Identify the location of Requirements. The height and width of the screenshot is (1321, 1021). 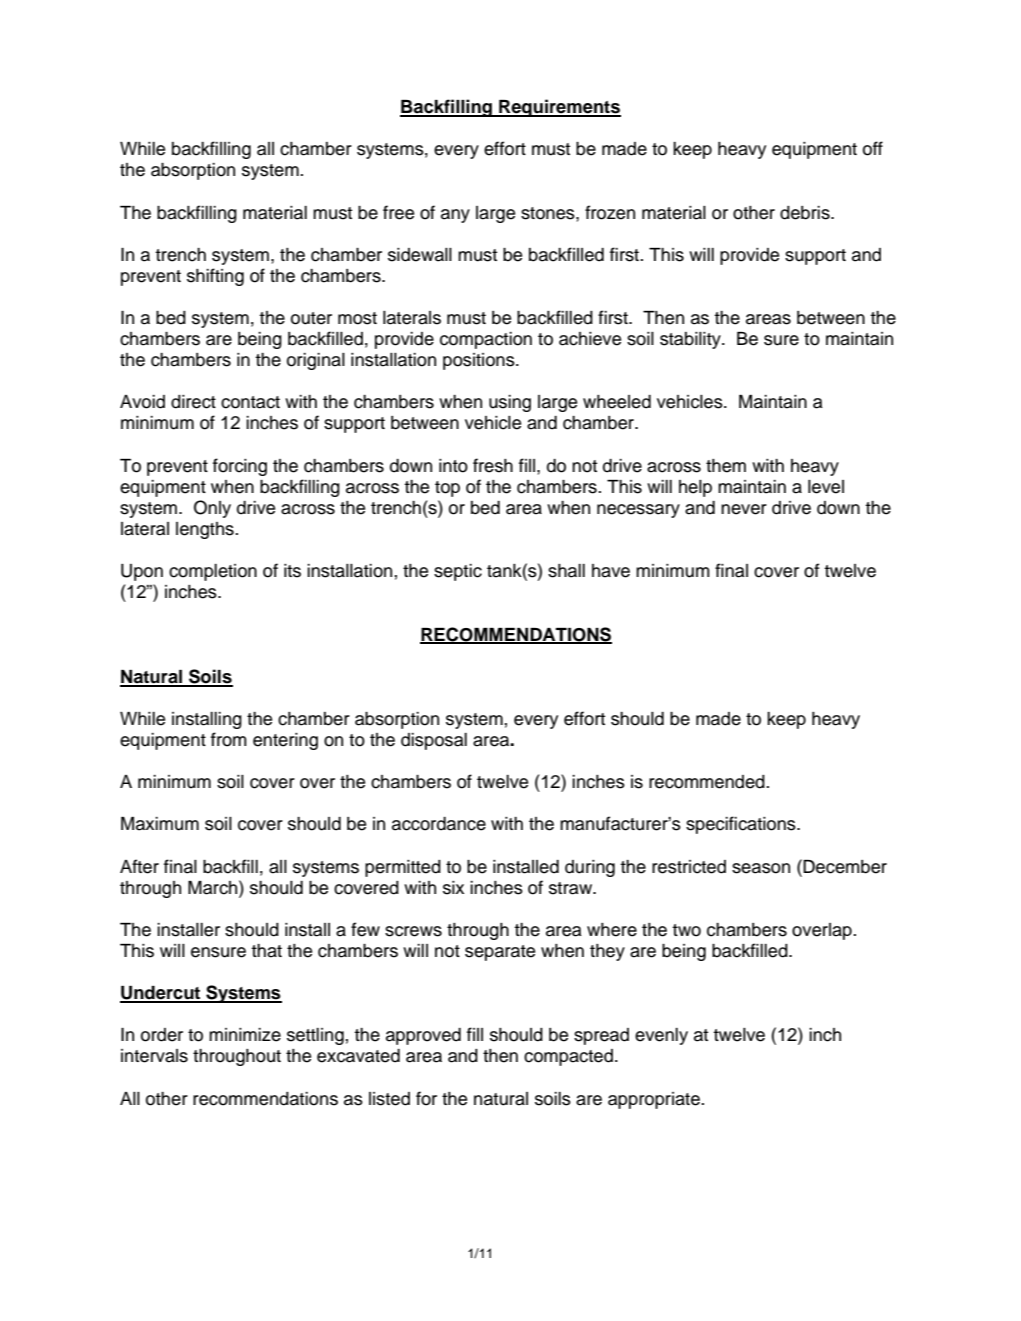
(559, 108).
